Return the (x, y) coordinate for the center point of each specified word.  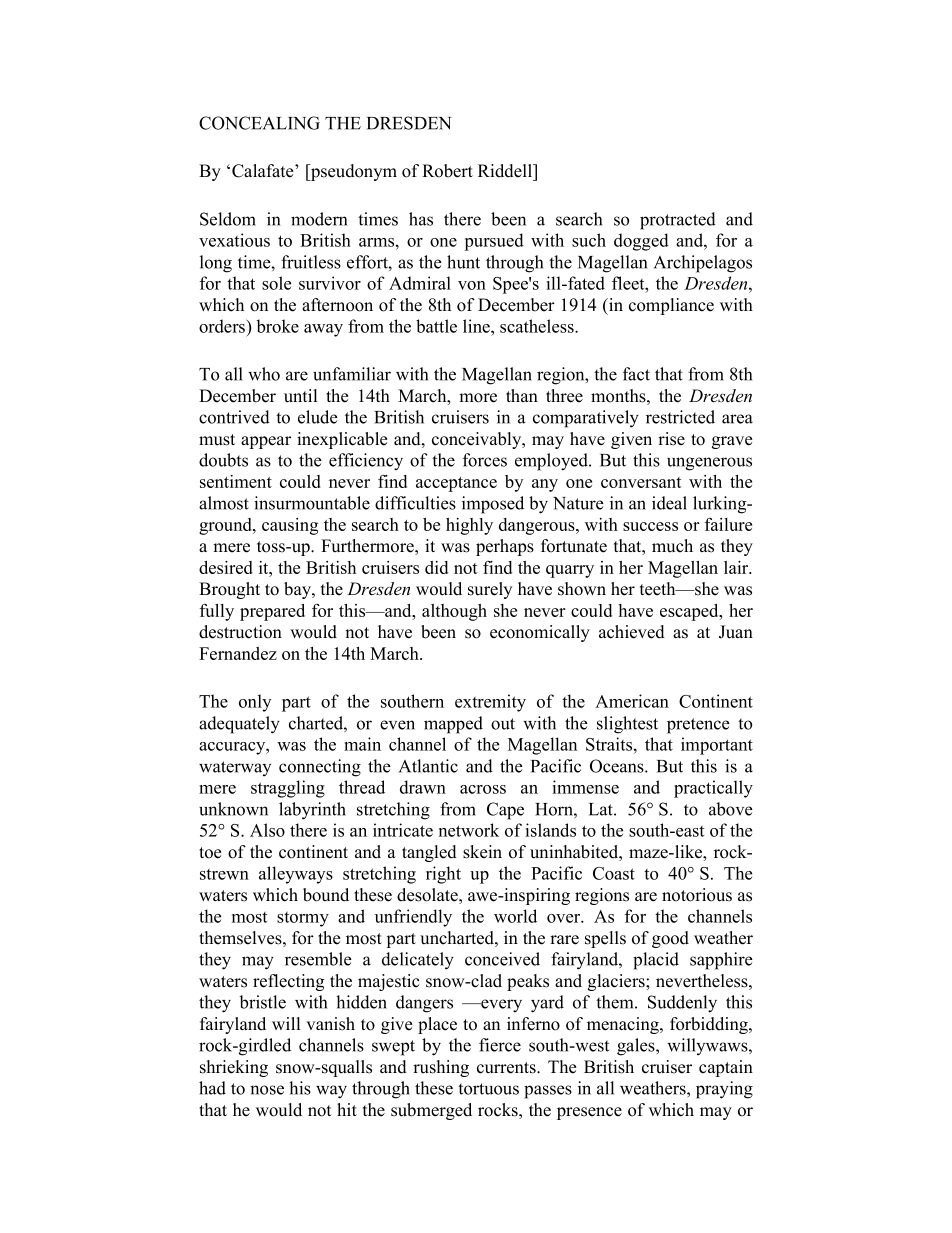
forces (485, 460)
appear (266, 442)
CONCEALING (259, 123)
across (483, 789)
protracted (678, 221)
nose (267, 1090)
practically (713, 789)
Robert (447, 171)
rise (671, 439)
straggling (288, 789)
